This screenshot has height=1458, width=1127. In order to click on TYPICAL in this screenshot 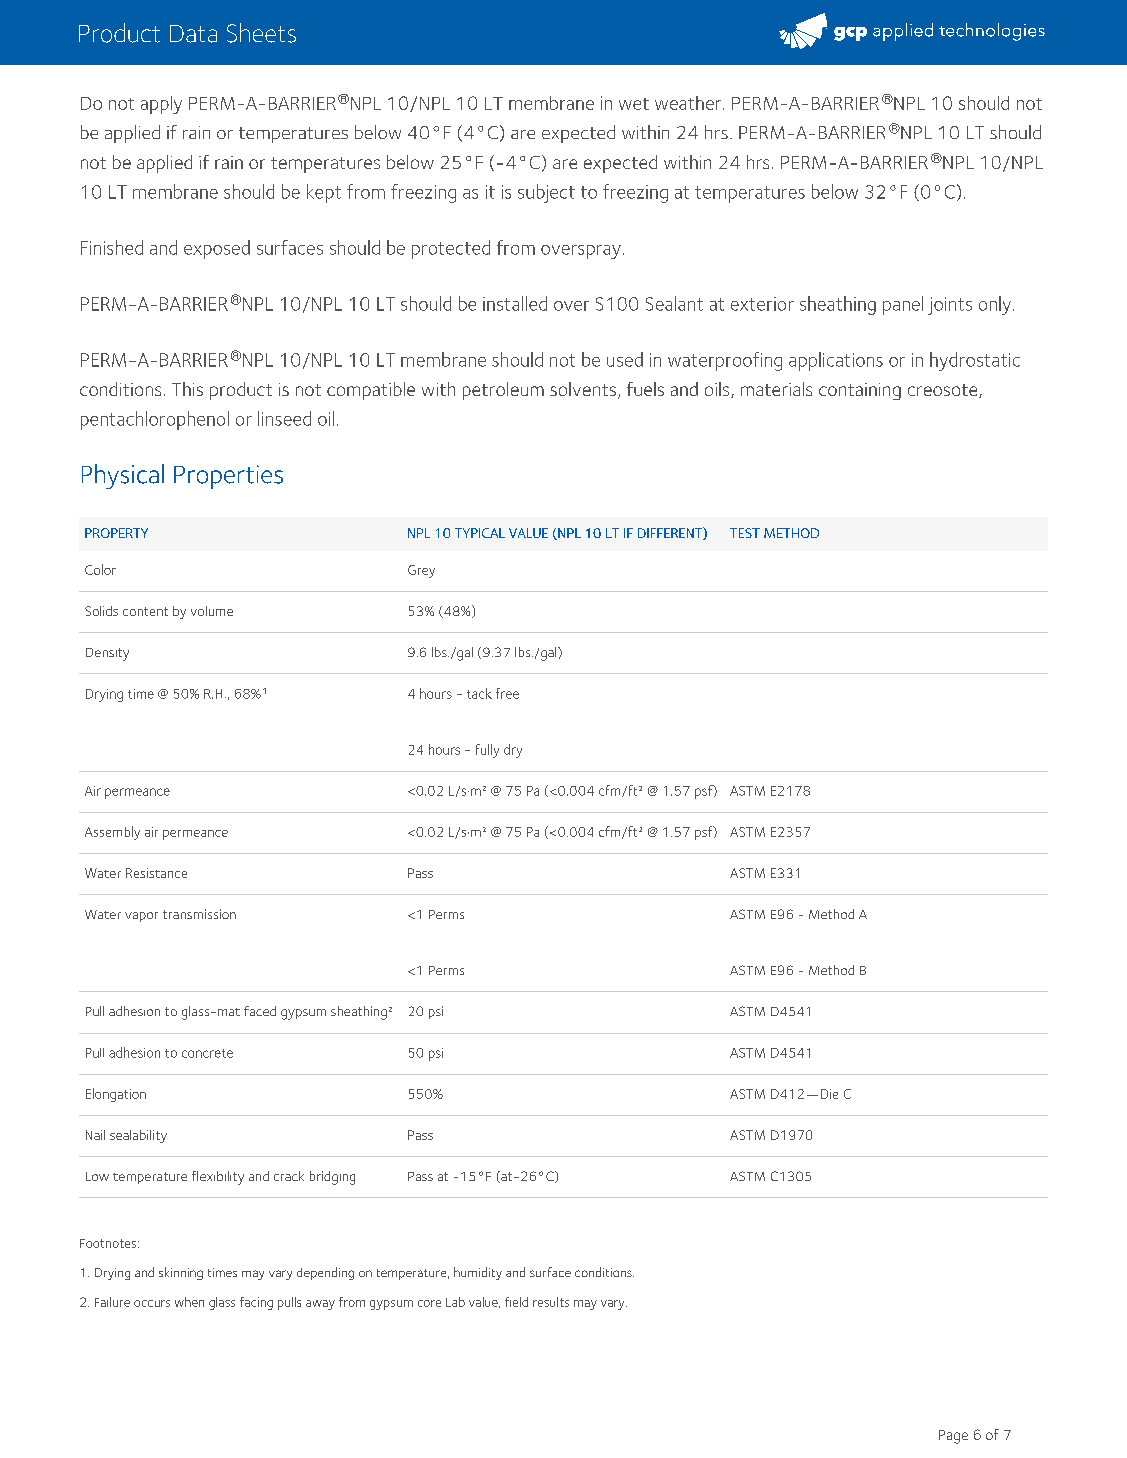, I will do `click(480, 533)`.
